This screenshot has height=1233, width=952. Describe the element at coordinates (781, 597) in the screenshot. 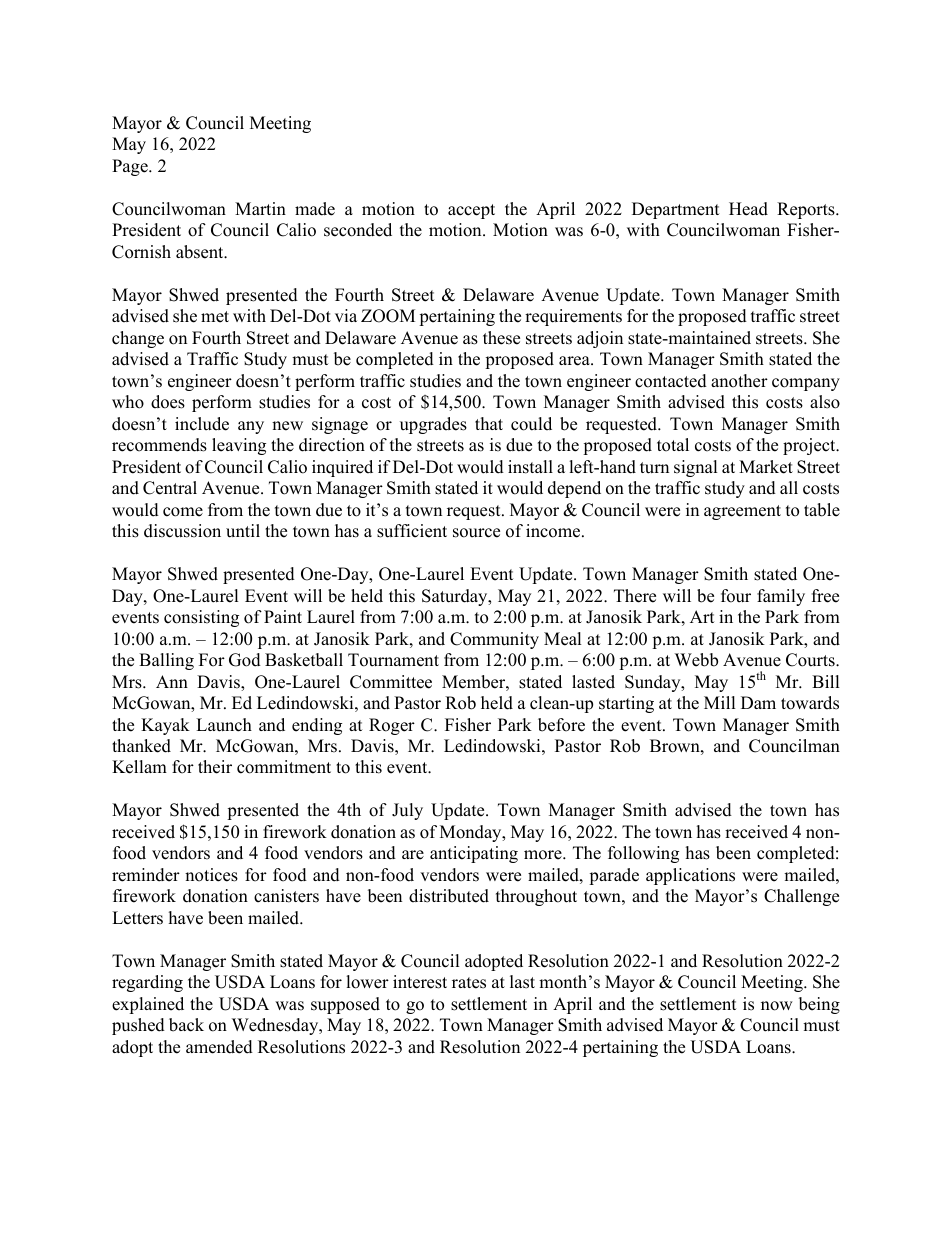

I see `family` at that location.
